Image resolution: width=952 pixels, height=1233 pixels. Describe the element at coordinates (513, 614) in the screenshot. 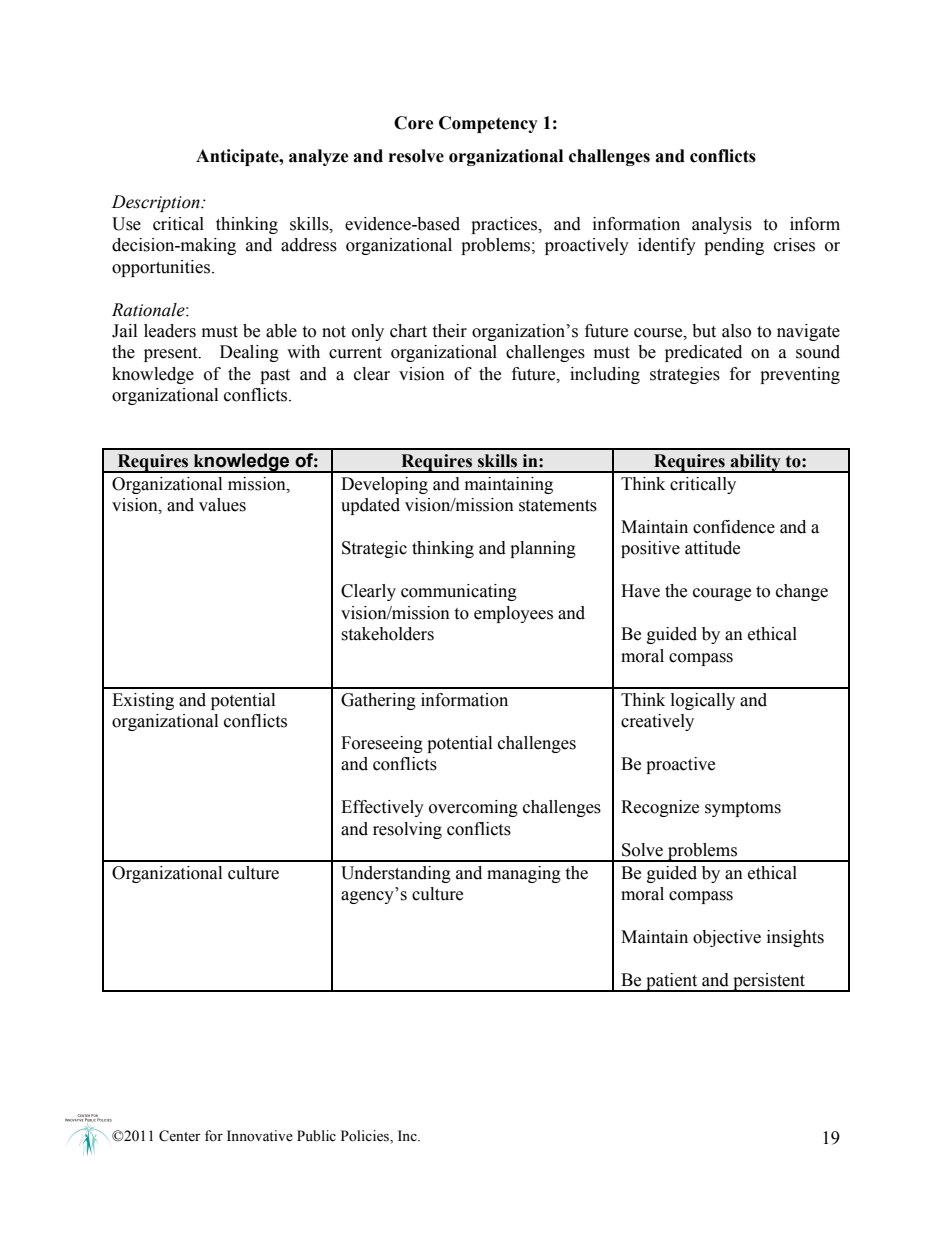

I see `employees` at that location.
